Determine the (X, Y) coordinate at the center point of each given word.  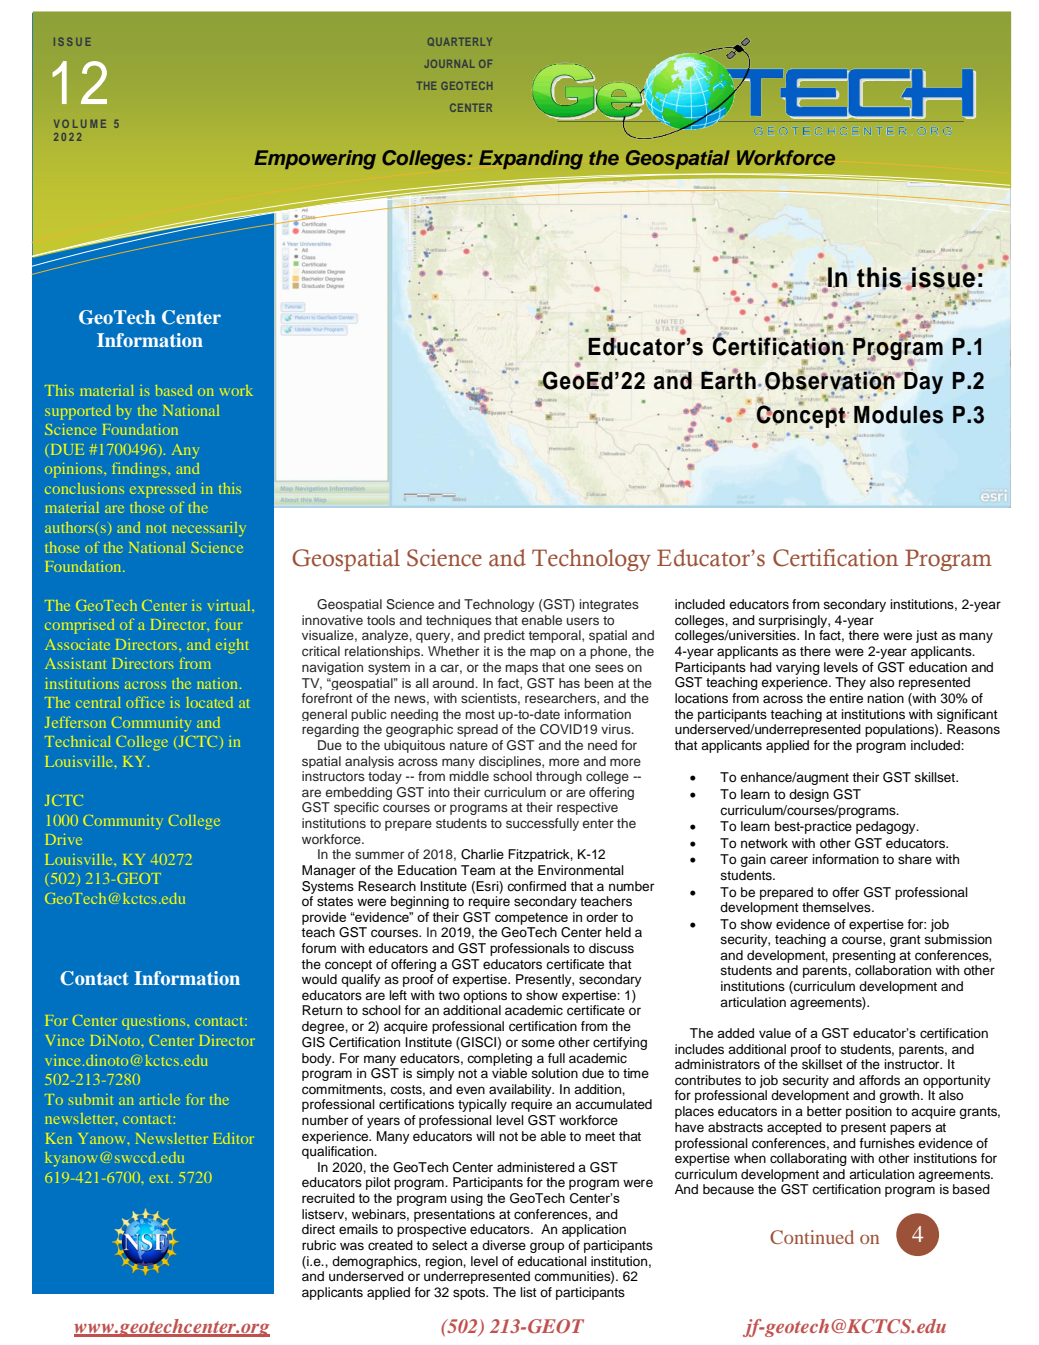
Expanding (531, 160)
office (145, 702)
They (850, 683)
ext (161, 1179)
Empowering (315, 160)
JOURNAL (450, 64)
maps (521, 669)
